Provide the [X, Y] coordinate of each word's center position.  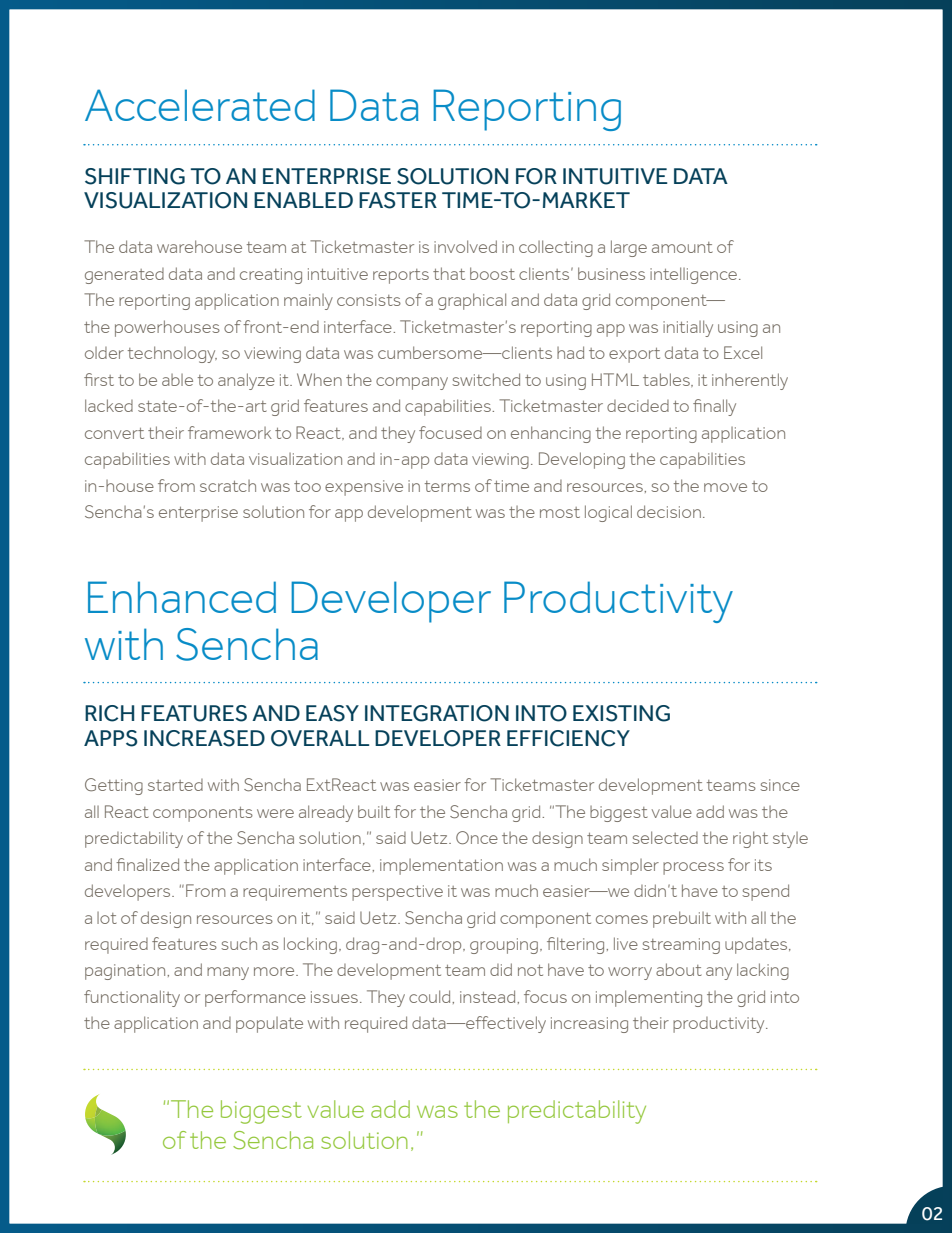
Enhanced [182, 597]
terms [447, 486]
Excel [743, 352]
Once [477, 837]
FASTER [398, 200]
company [412, 383]
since [780, 785]
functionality [132, 998]
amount [682, 247]
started [175, 785]
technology [172, 354]
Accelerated [200, 105]
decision [669, 511]
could [431, 996]
